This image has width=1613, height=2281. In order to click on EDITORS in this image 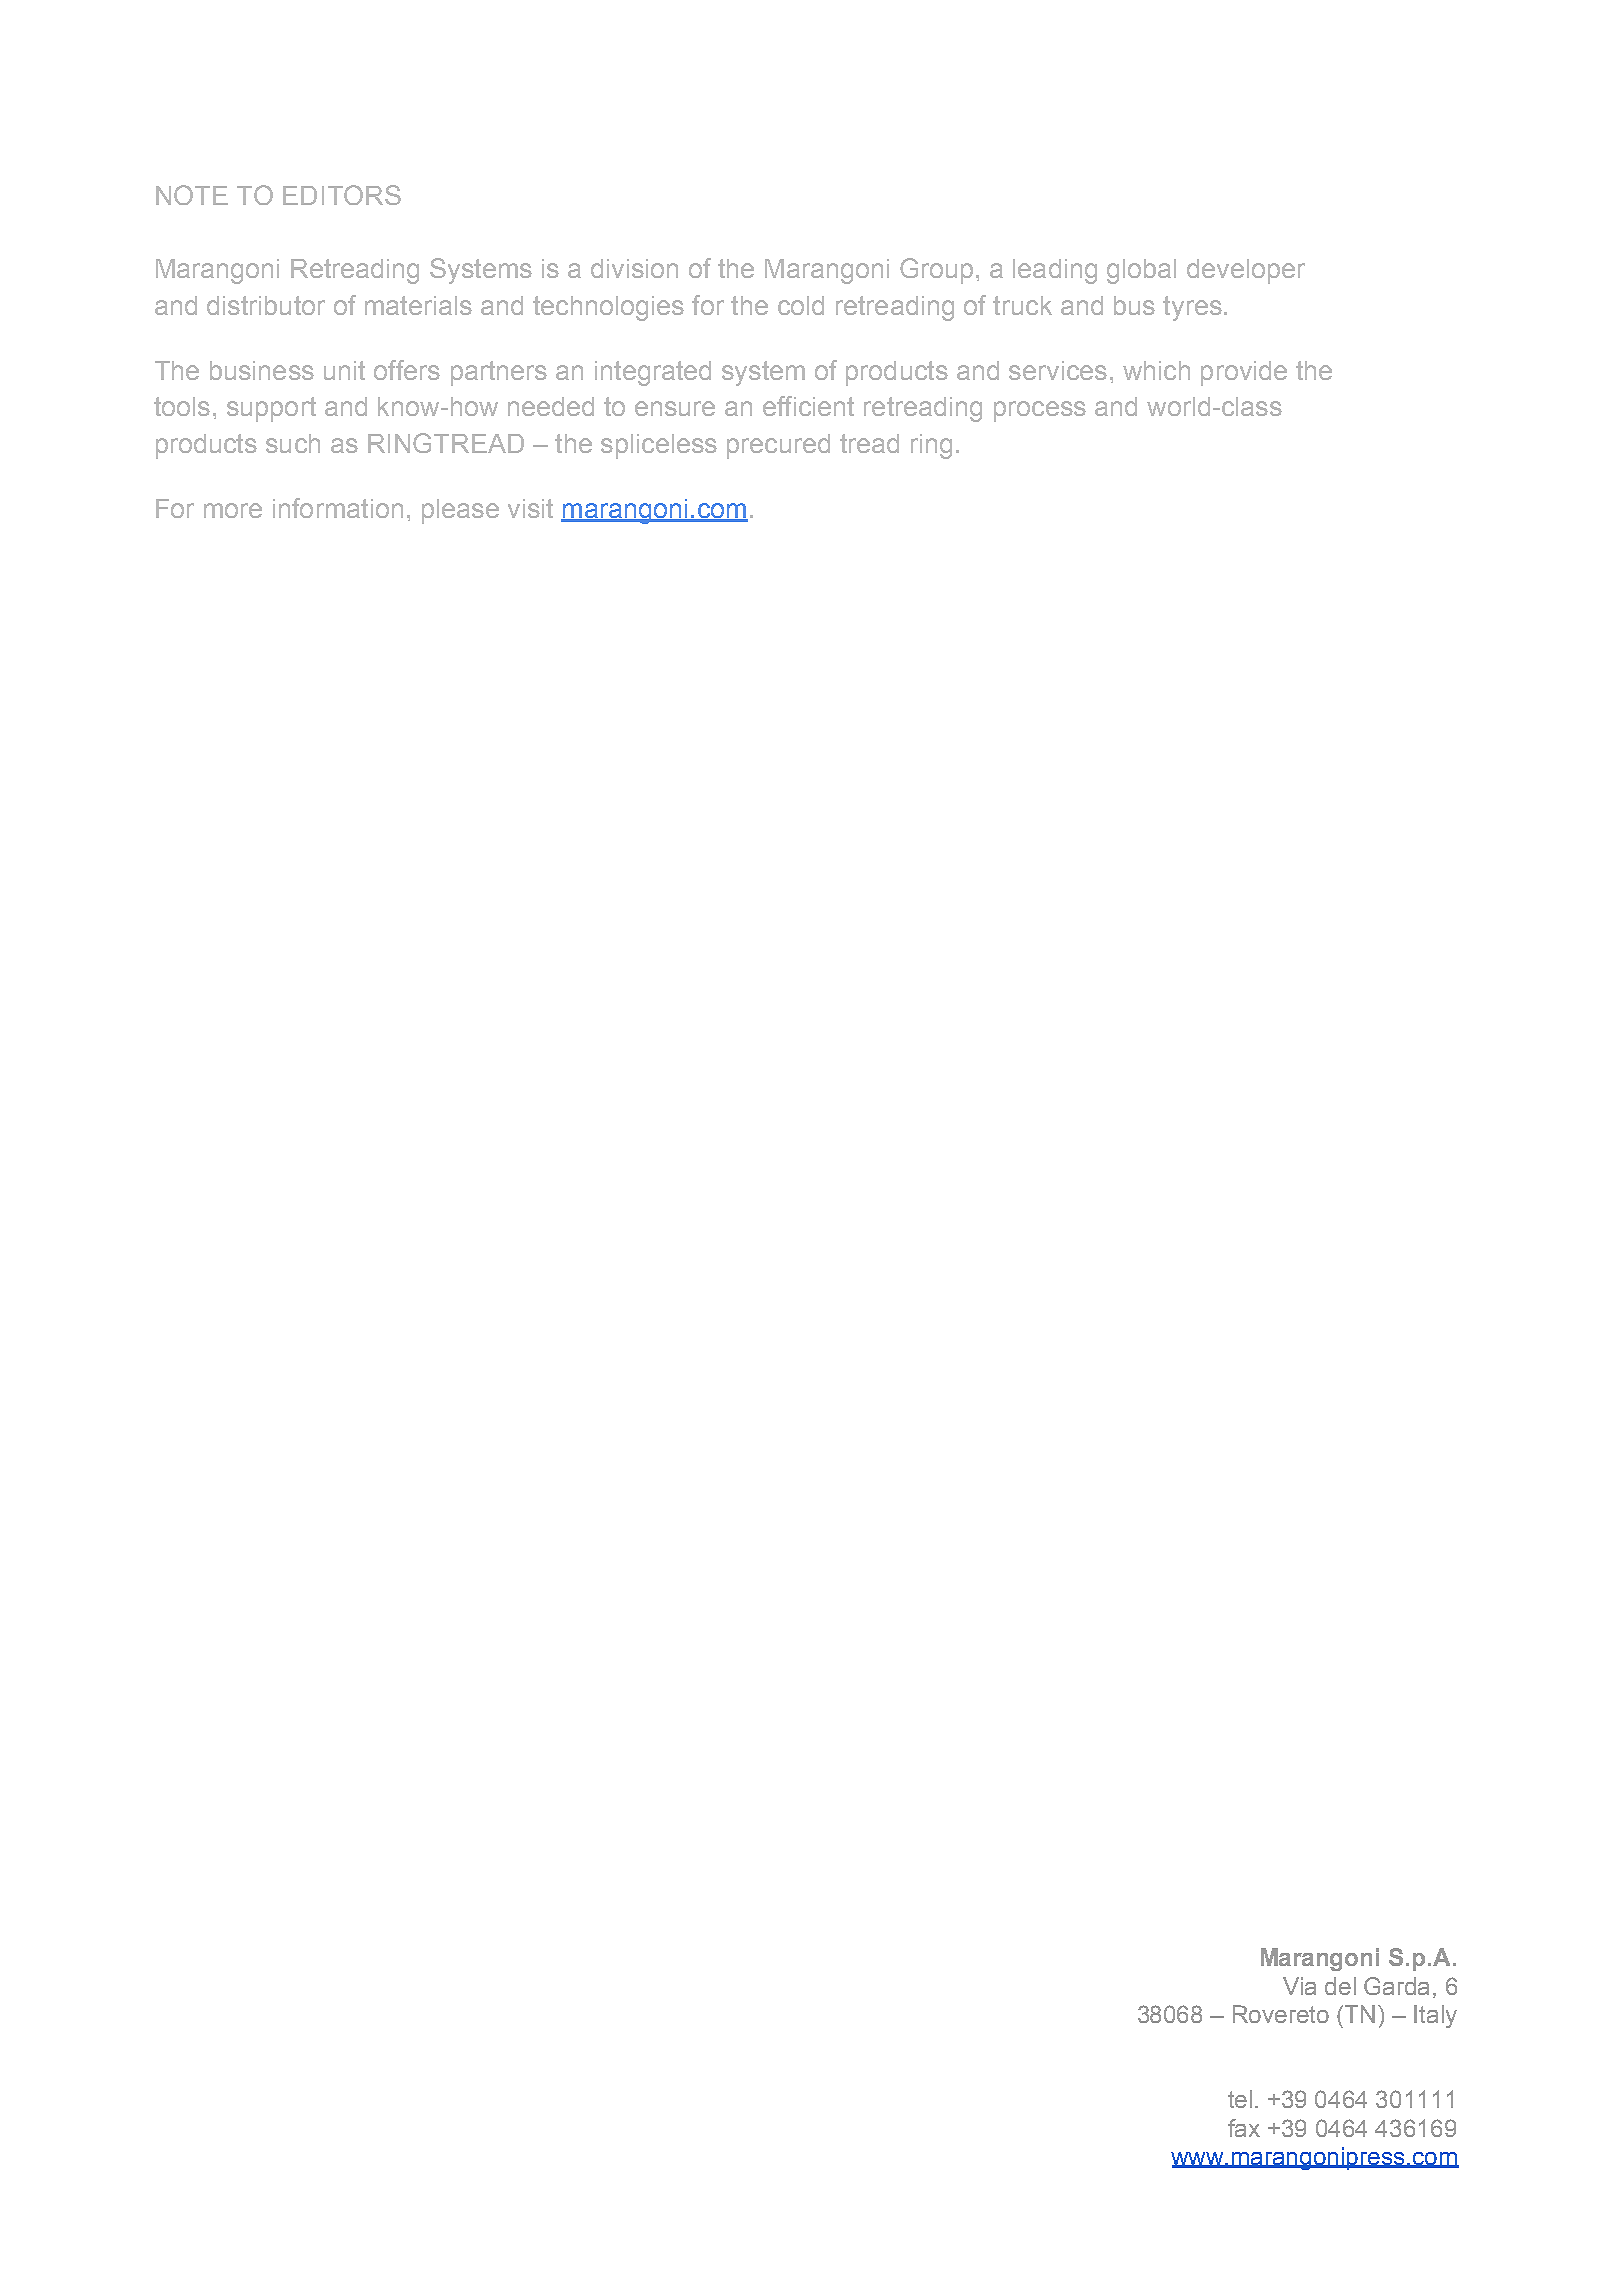, I will do `click(342, 195)`.
